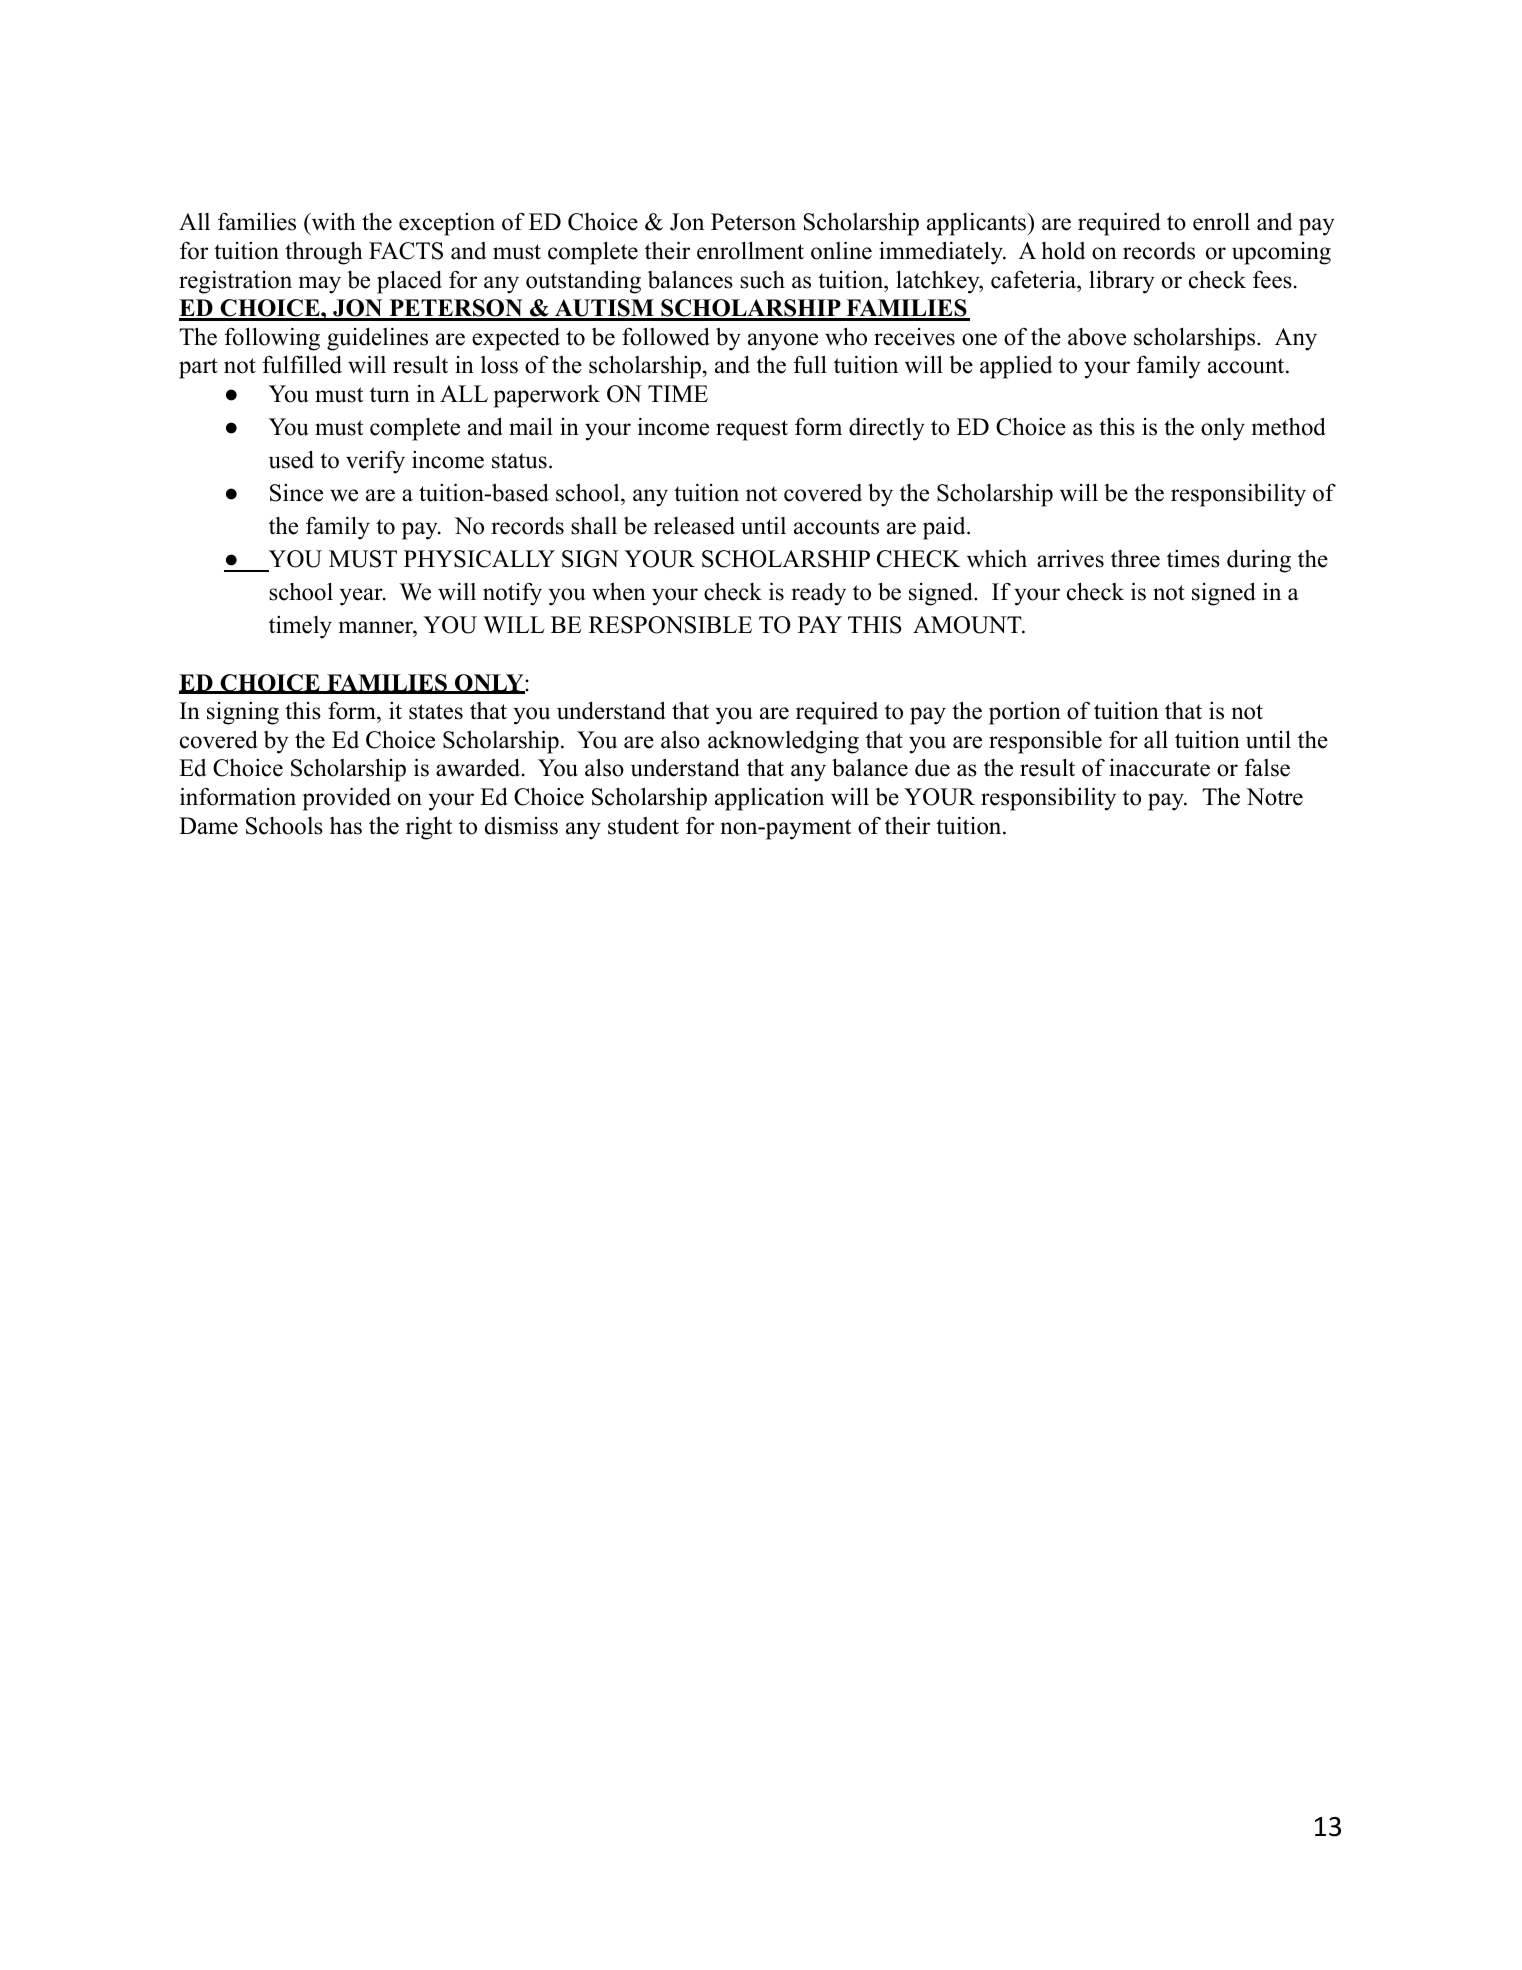 This document has width=1522, height=1970. Describe the element at coordinates (291, 459) in the document. I see `used` at that location.
